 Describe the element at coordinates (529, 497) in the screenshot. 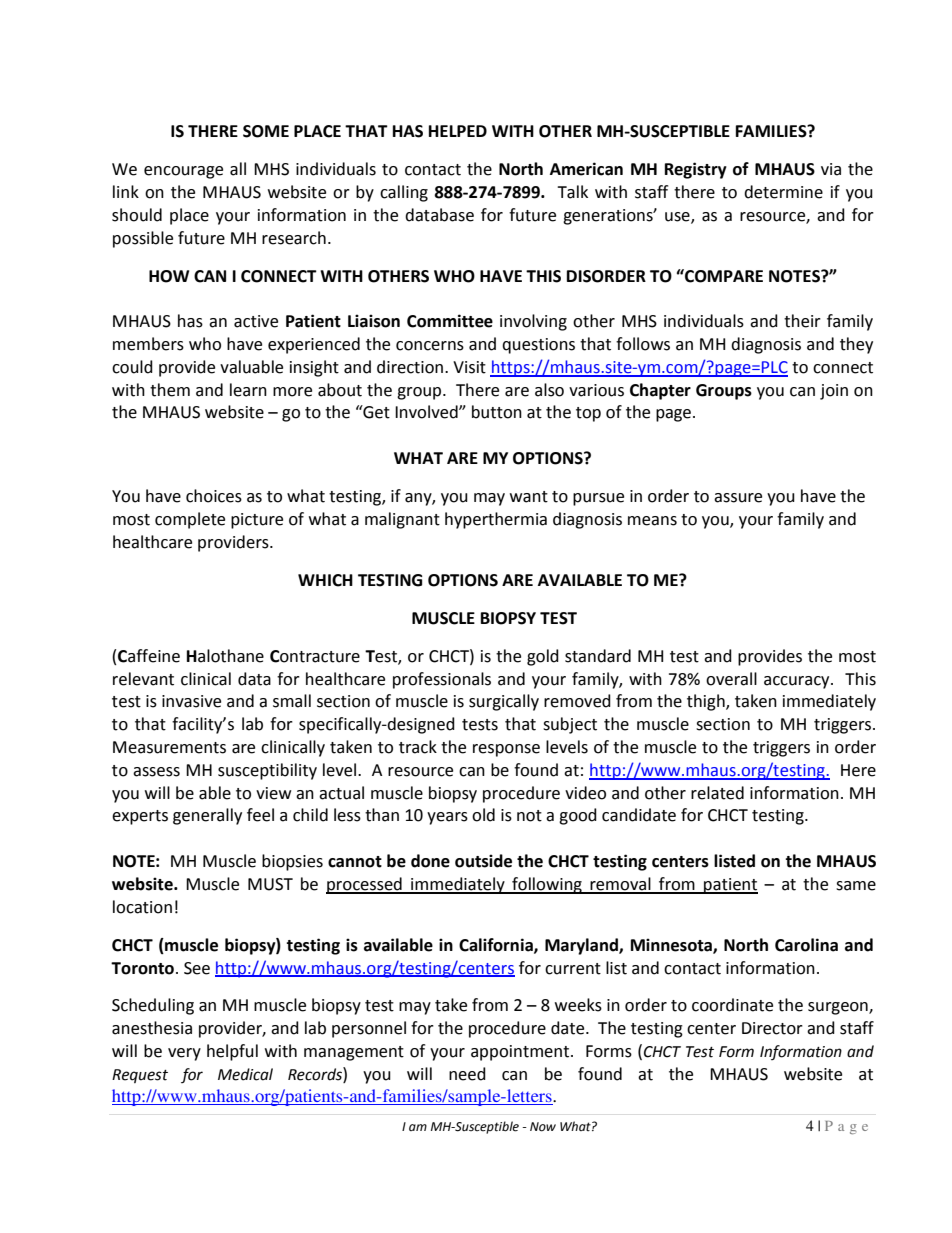

I see `want` at that location.
